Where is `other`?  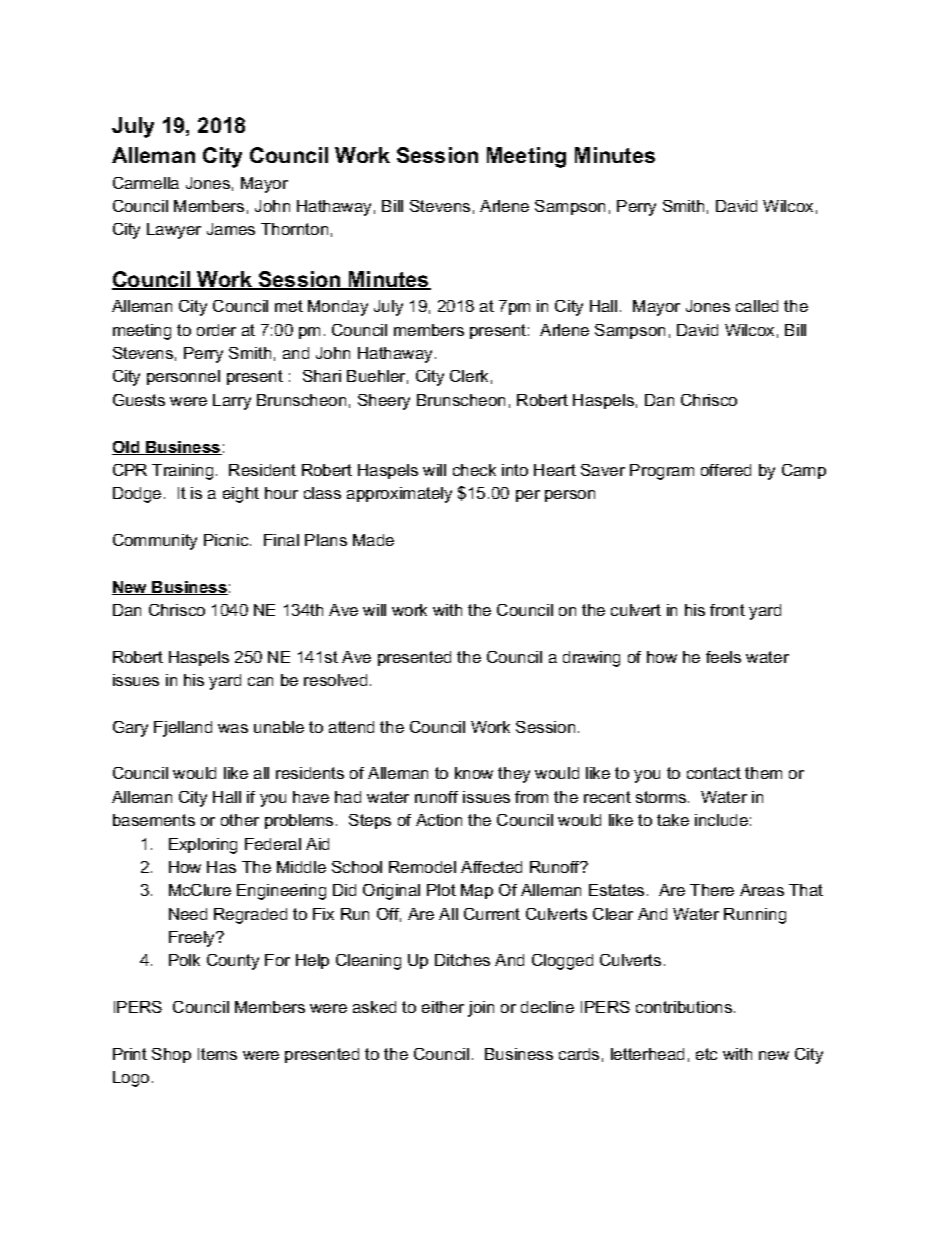 other is located at coordinates (240, 820).
